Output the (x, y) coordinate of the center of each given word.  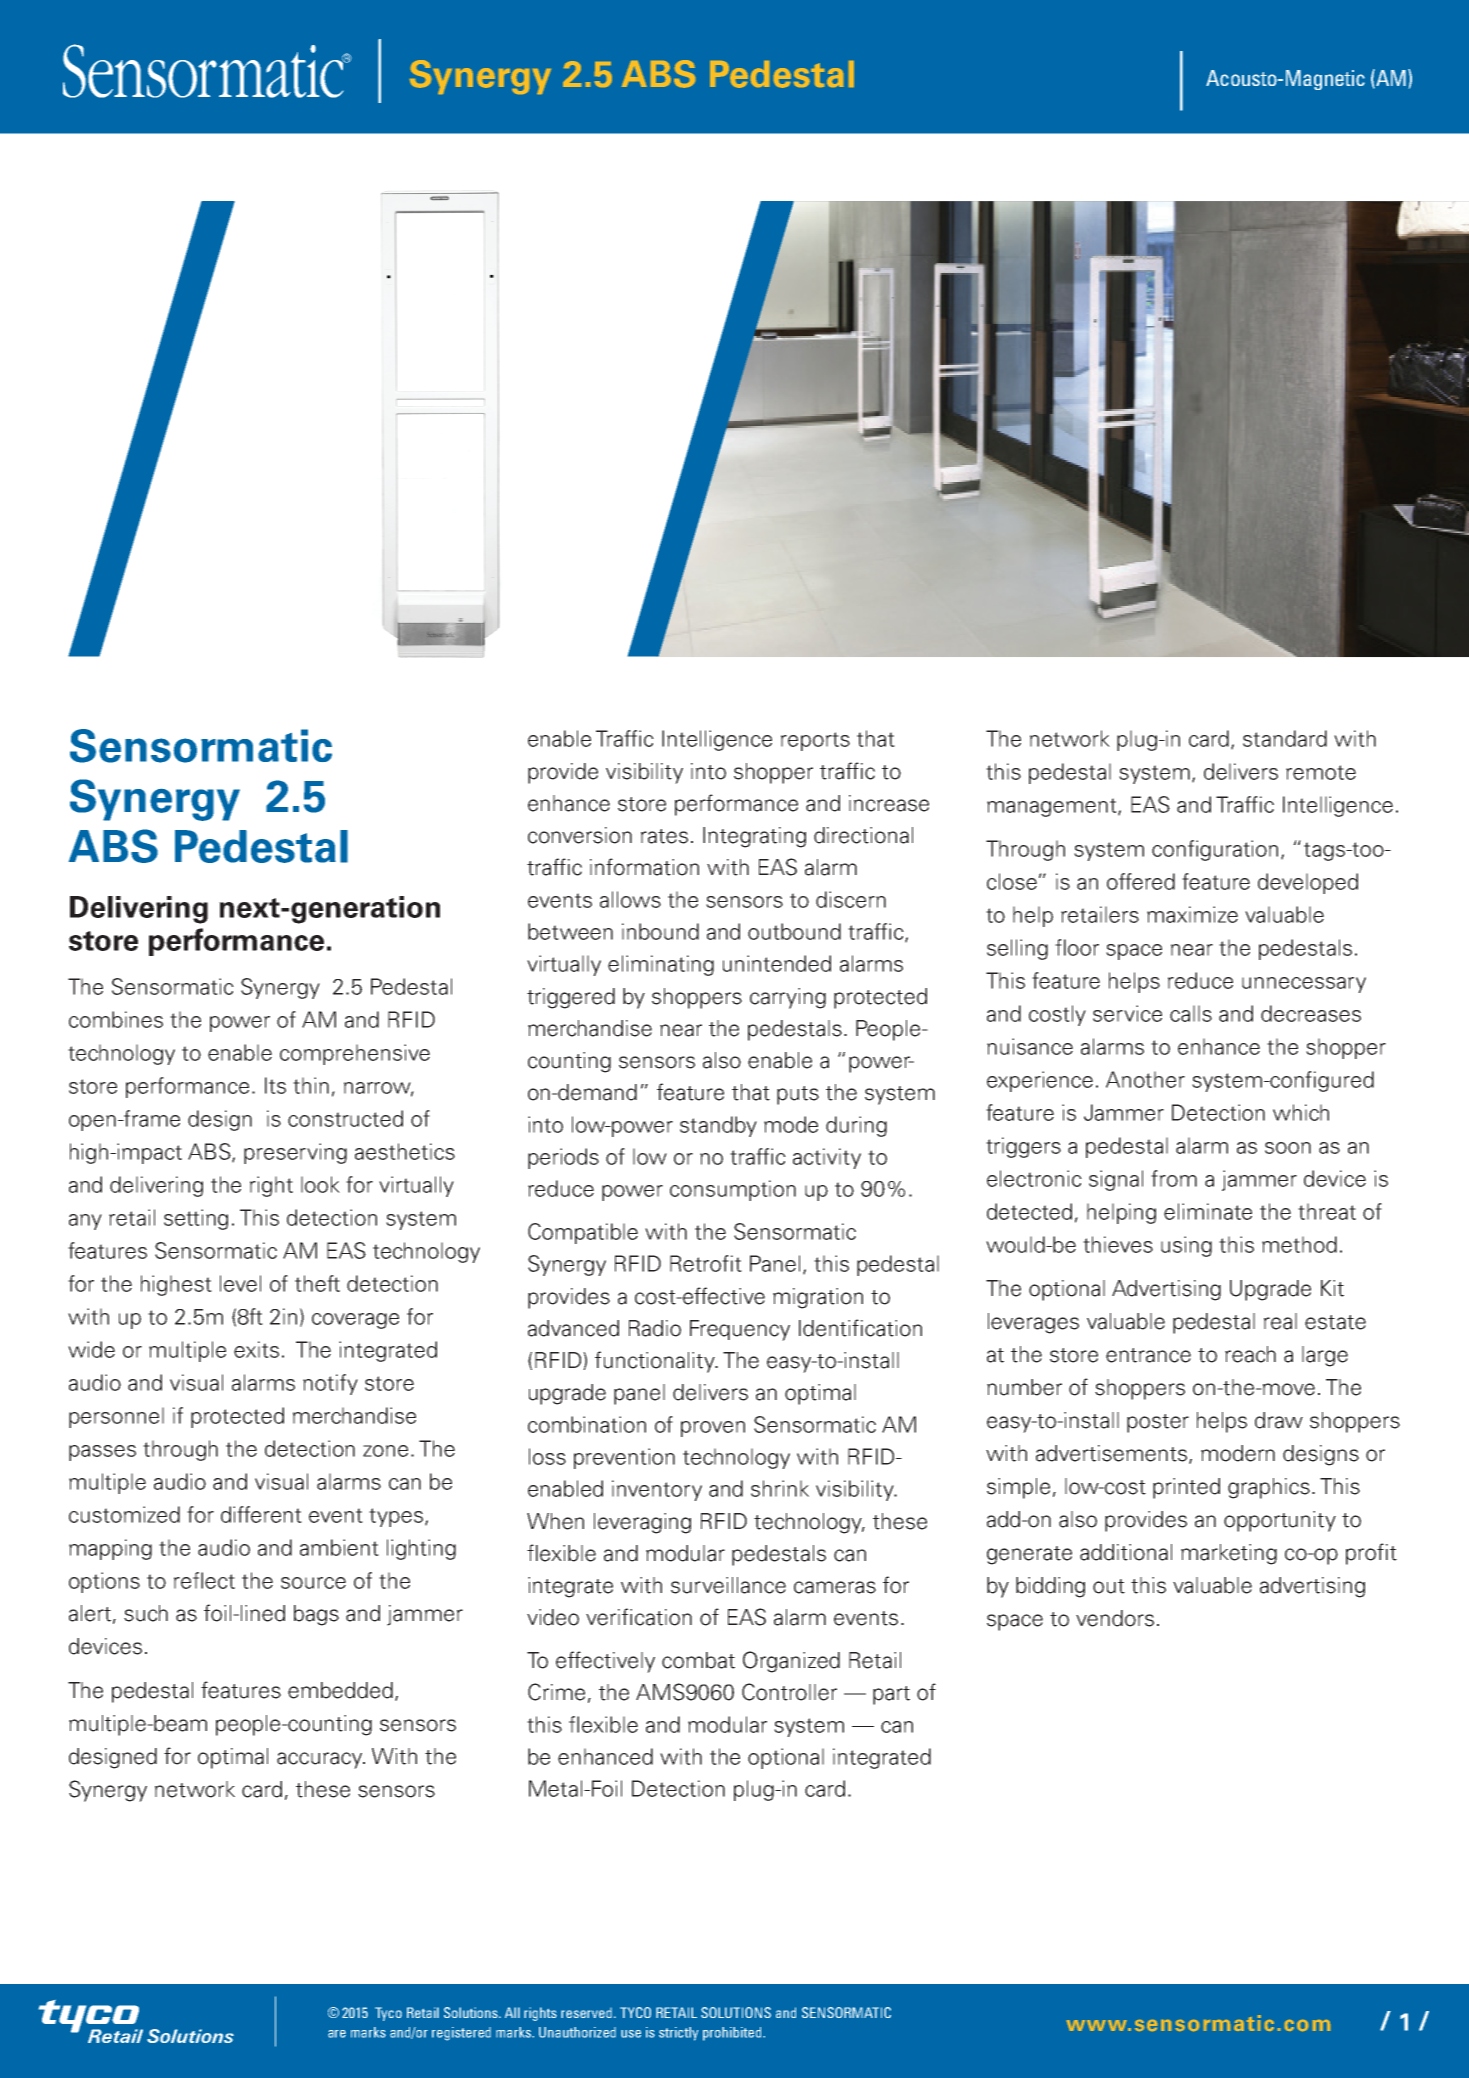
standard (1285, 738)
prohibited (733, 2034)
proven (713, 1429)
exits (256, 1349)
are (337, 2034)
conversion (580, 835)
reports (815, 741)
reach (1250, 1354)
